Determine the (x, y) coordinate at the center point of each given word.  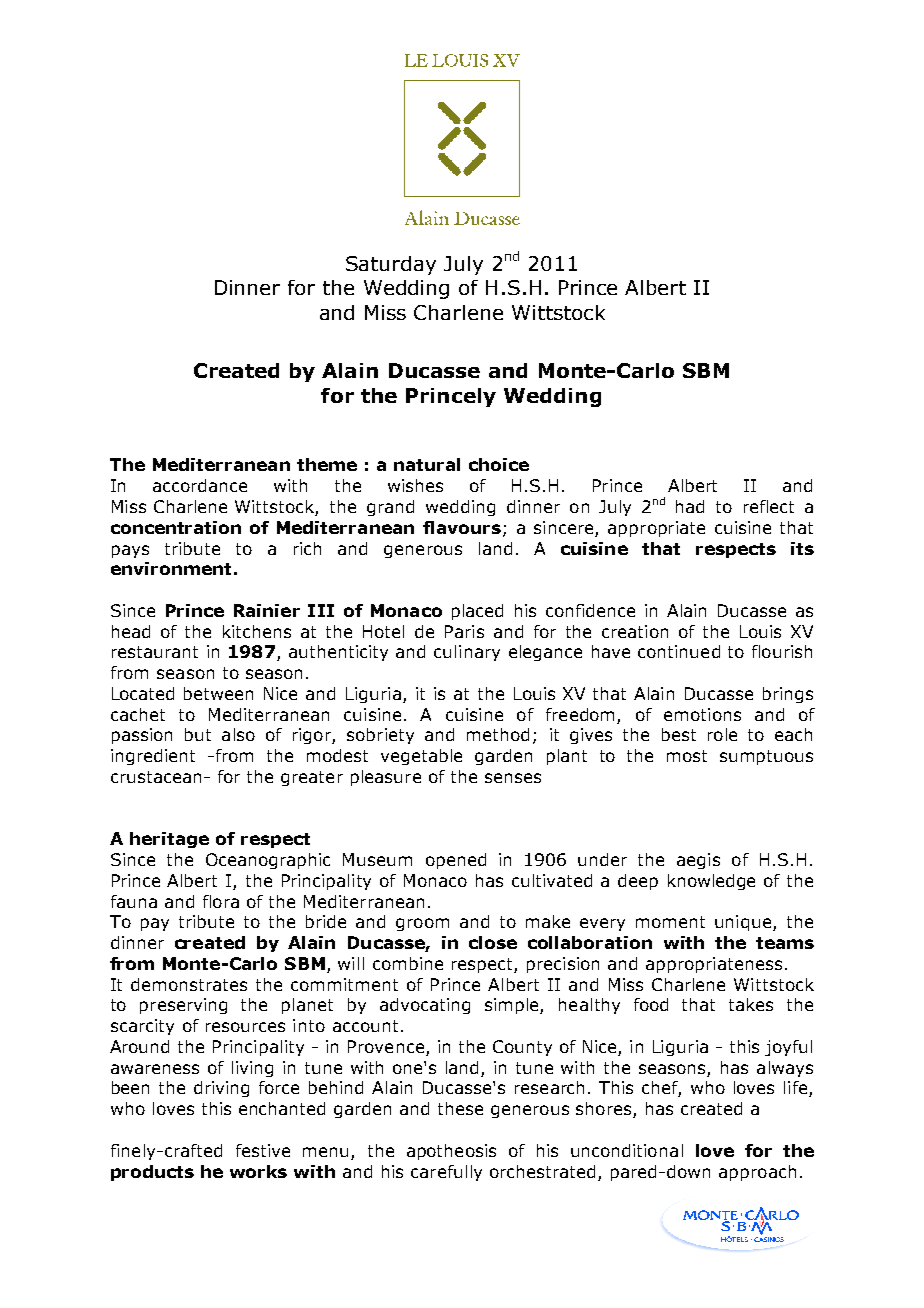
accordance (200, 485)
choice (499, 464)
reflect (769, 506)
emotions (702, 714)
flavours (462, 527)
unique (744, 923)
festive (263, 1150)
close (493, 942)
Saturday (391, 265)
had (690, 506)
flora (221, 901)
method (498, 734)
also (238, 734)
